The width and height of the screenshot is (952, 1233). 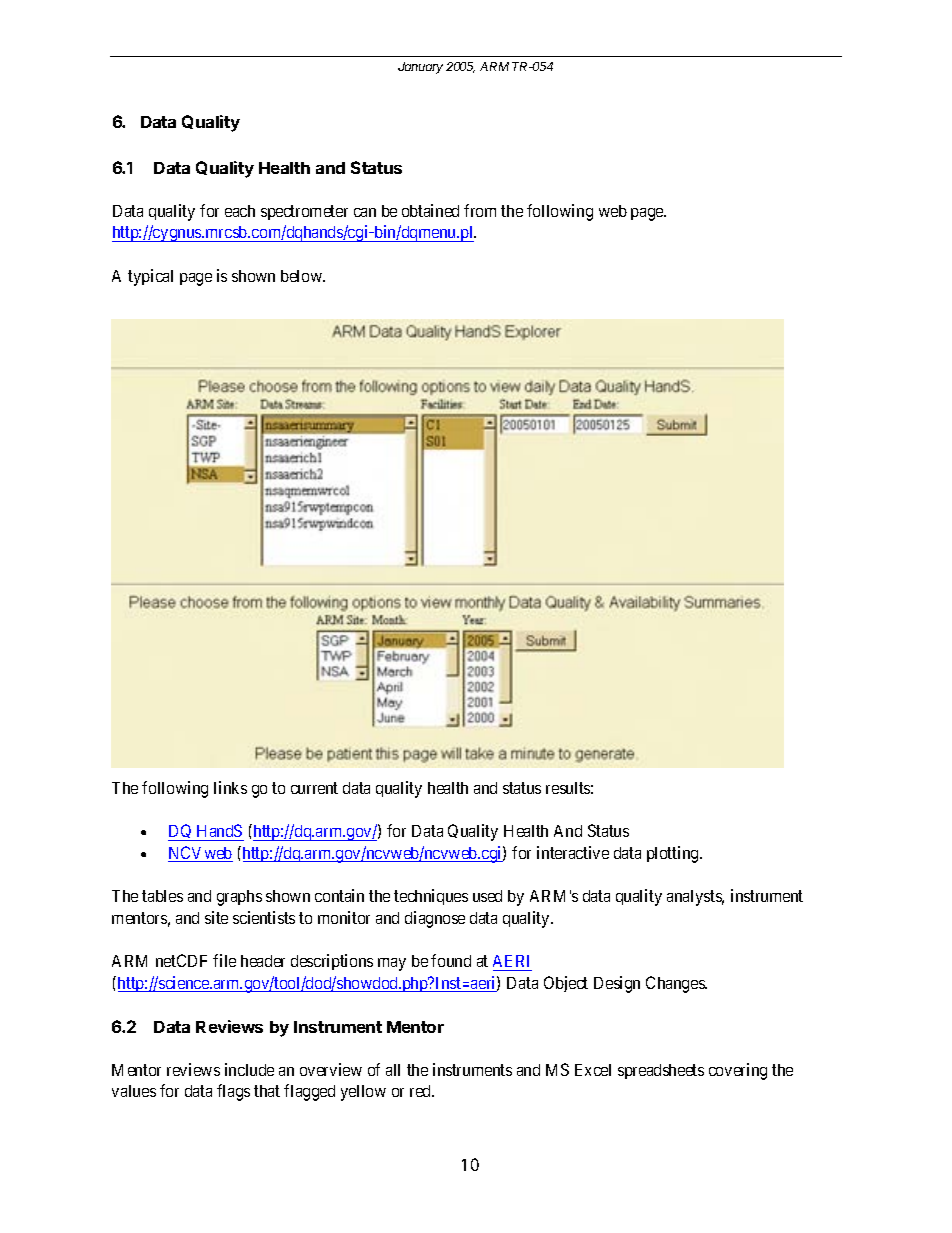 I want to click on interactive, so click(x=573, y=852).
